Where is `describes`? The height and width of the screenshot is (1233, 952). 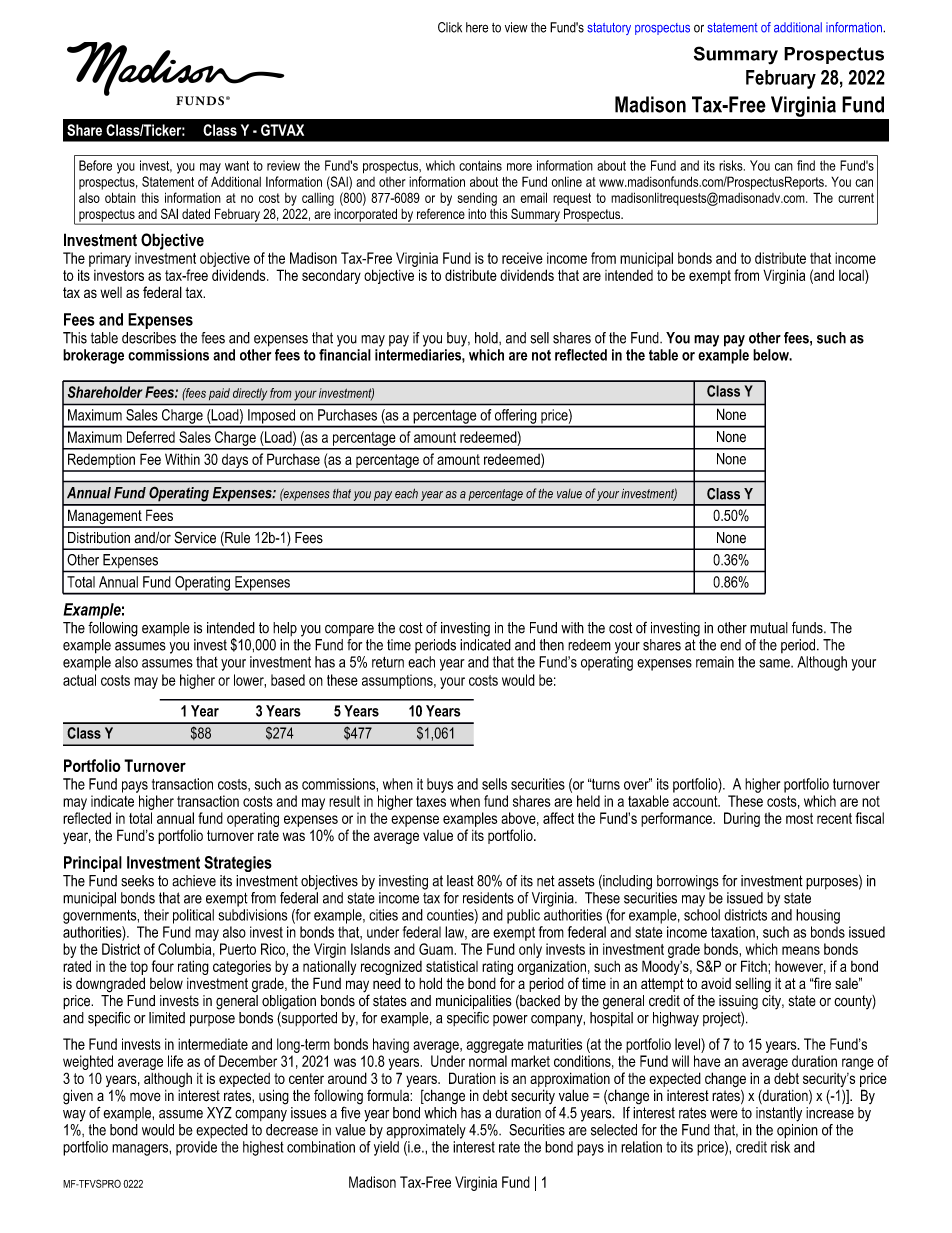
describes is located at coordinates (149, 338).
